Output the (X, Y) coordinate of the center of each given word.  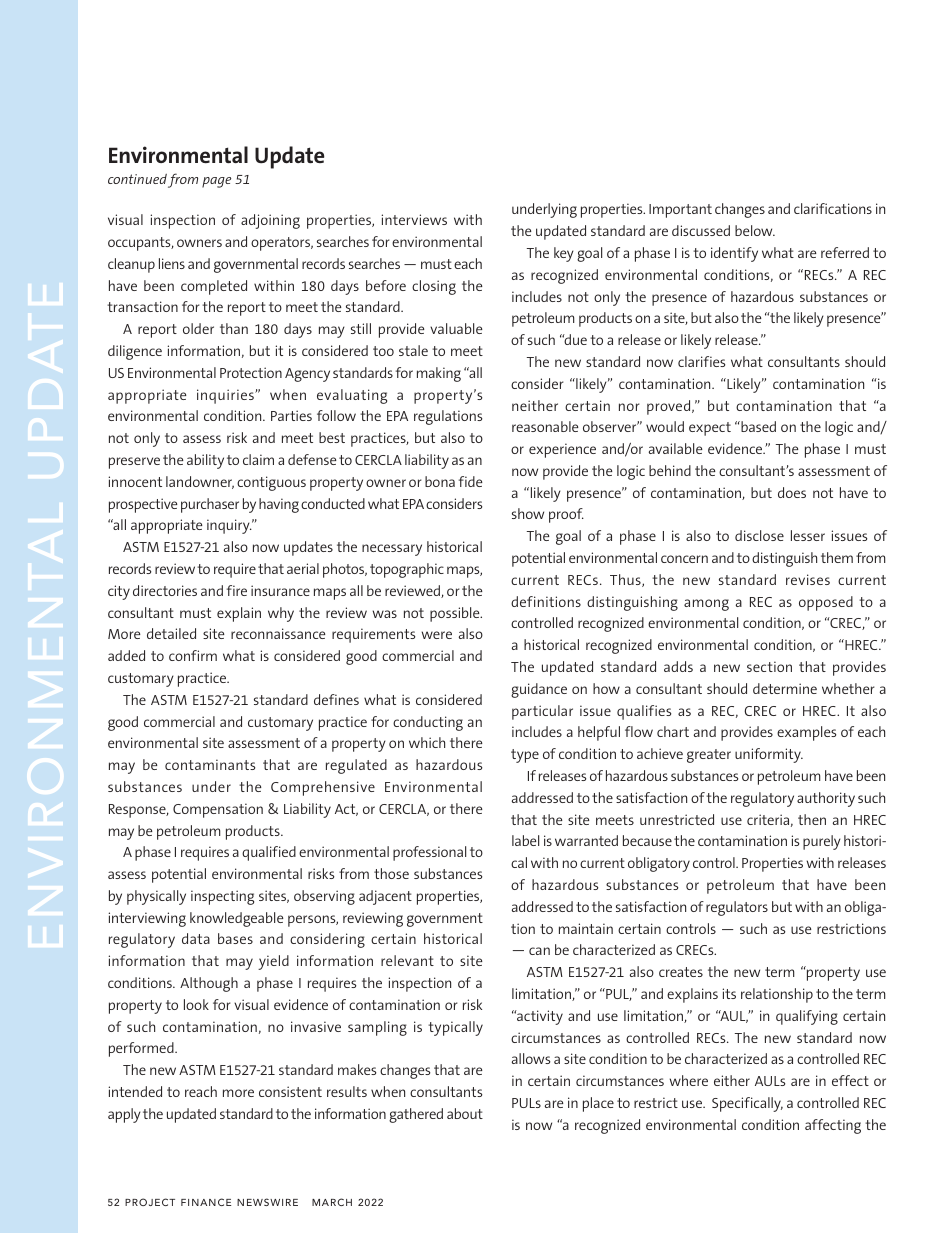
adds (678, 666)
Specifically (747, 1104)
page (216, 182)
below (755, 230)
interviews (414, 219)
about (465, 1113)
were (436, 635)
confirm (193, 655)
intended (135, 1091)
